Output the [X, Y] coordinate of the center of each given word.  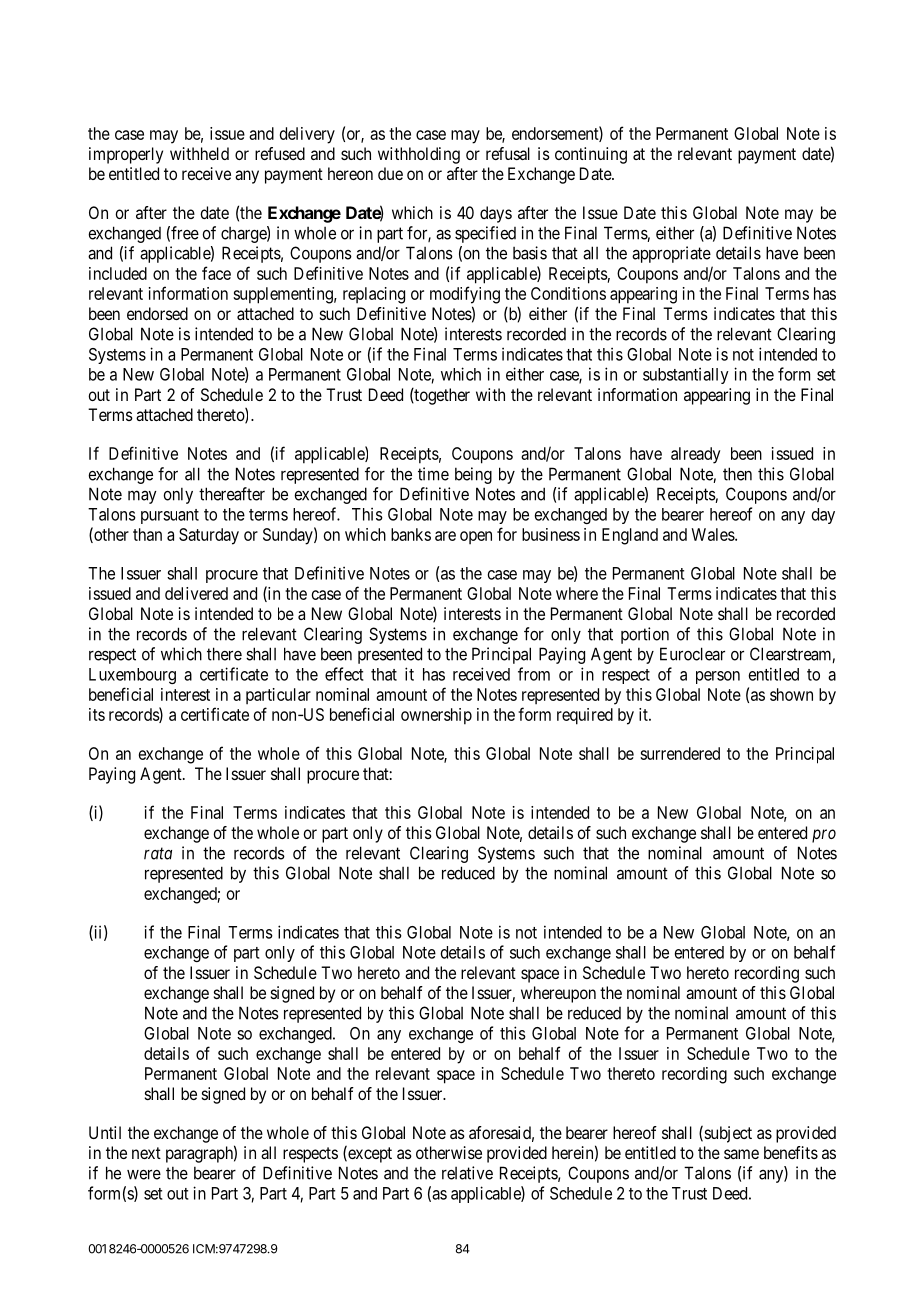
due [390, 173]
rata [158, 853]
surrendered [680, 753]
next [146, 1153]
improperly [126, 155]
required [585, 716]
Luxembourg [132, 676]
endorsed [157, 313]
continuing [591, 155]
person [718, 677]
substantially [686, 375]
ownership [436, 716]
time [433, 474]
